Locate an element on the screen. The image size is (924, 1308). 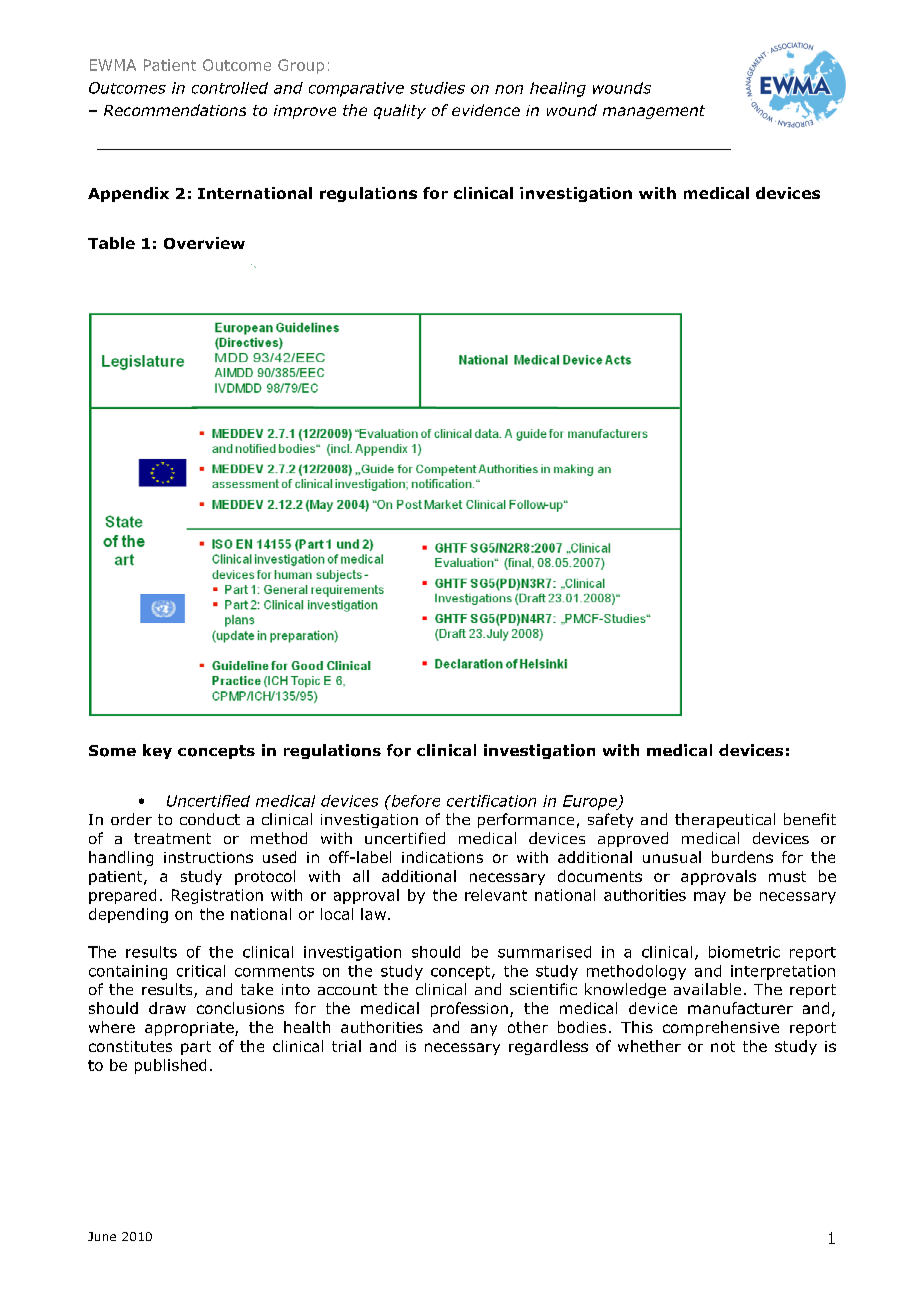
Europe is located at coordinates (591, 802).
